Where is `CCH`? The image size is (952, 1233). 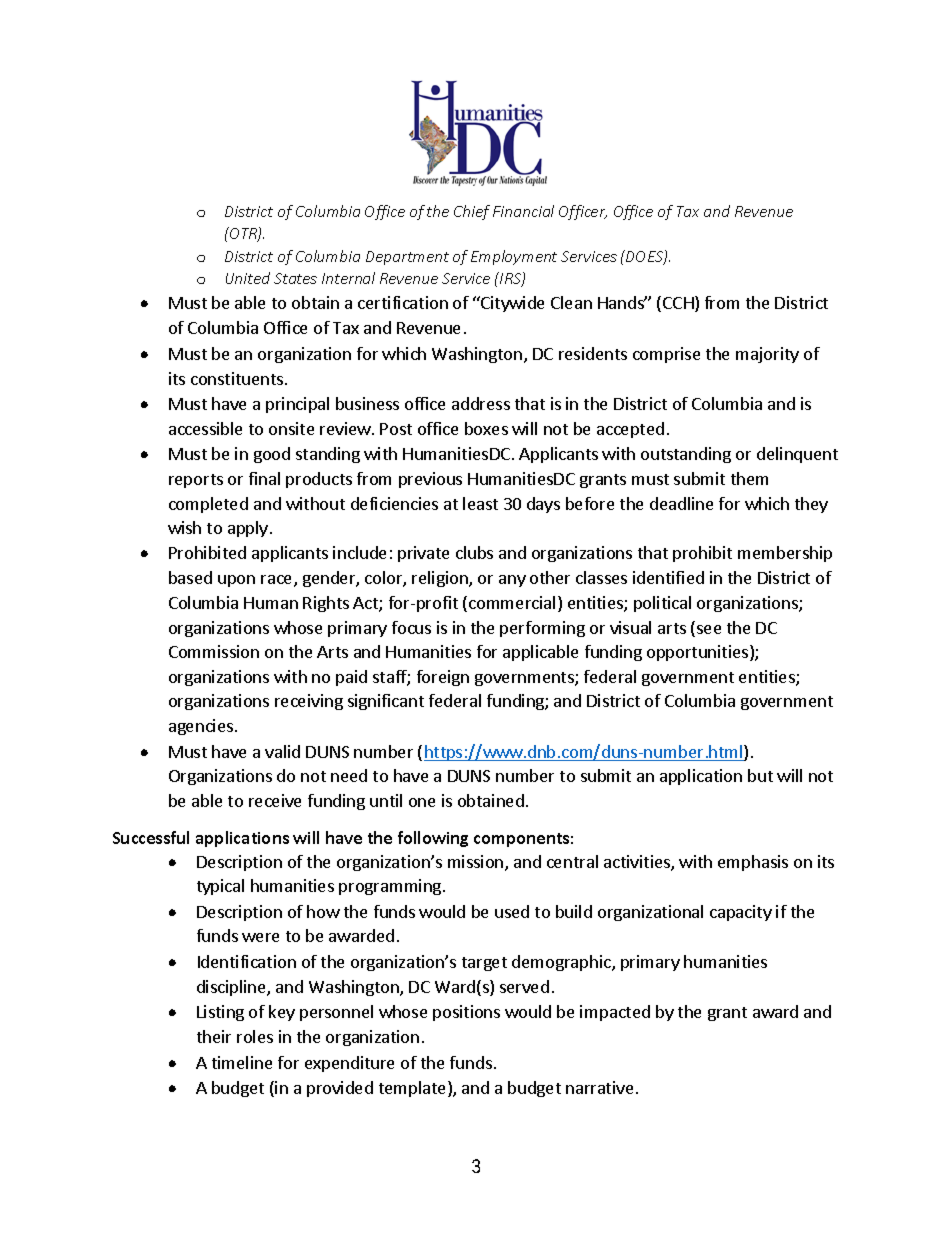 CCH is located at coordinates (679, 304).
